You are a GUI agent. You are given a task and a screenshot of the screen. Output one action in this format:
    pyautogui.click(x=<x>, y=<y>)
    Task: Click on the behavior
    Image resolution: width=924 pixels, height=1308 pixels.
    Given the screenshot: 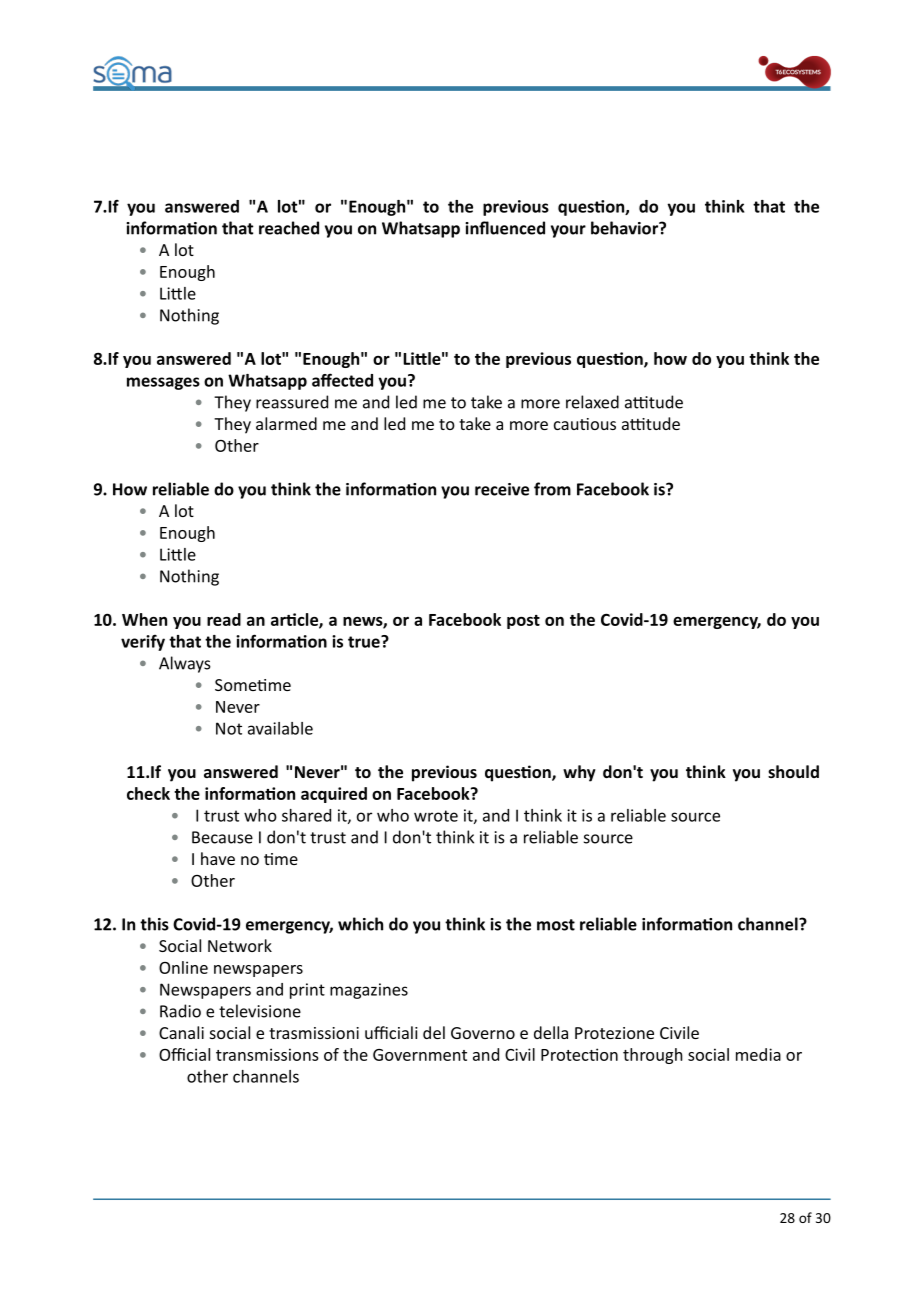 What is the action you would take?
    pyautogui.click(x=625, y=228)
